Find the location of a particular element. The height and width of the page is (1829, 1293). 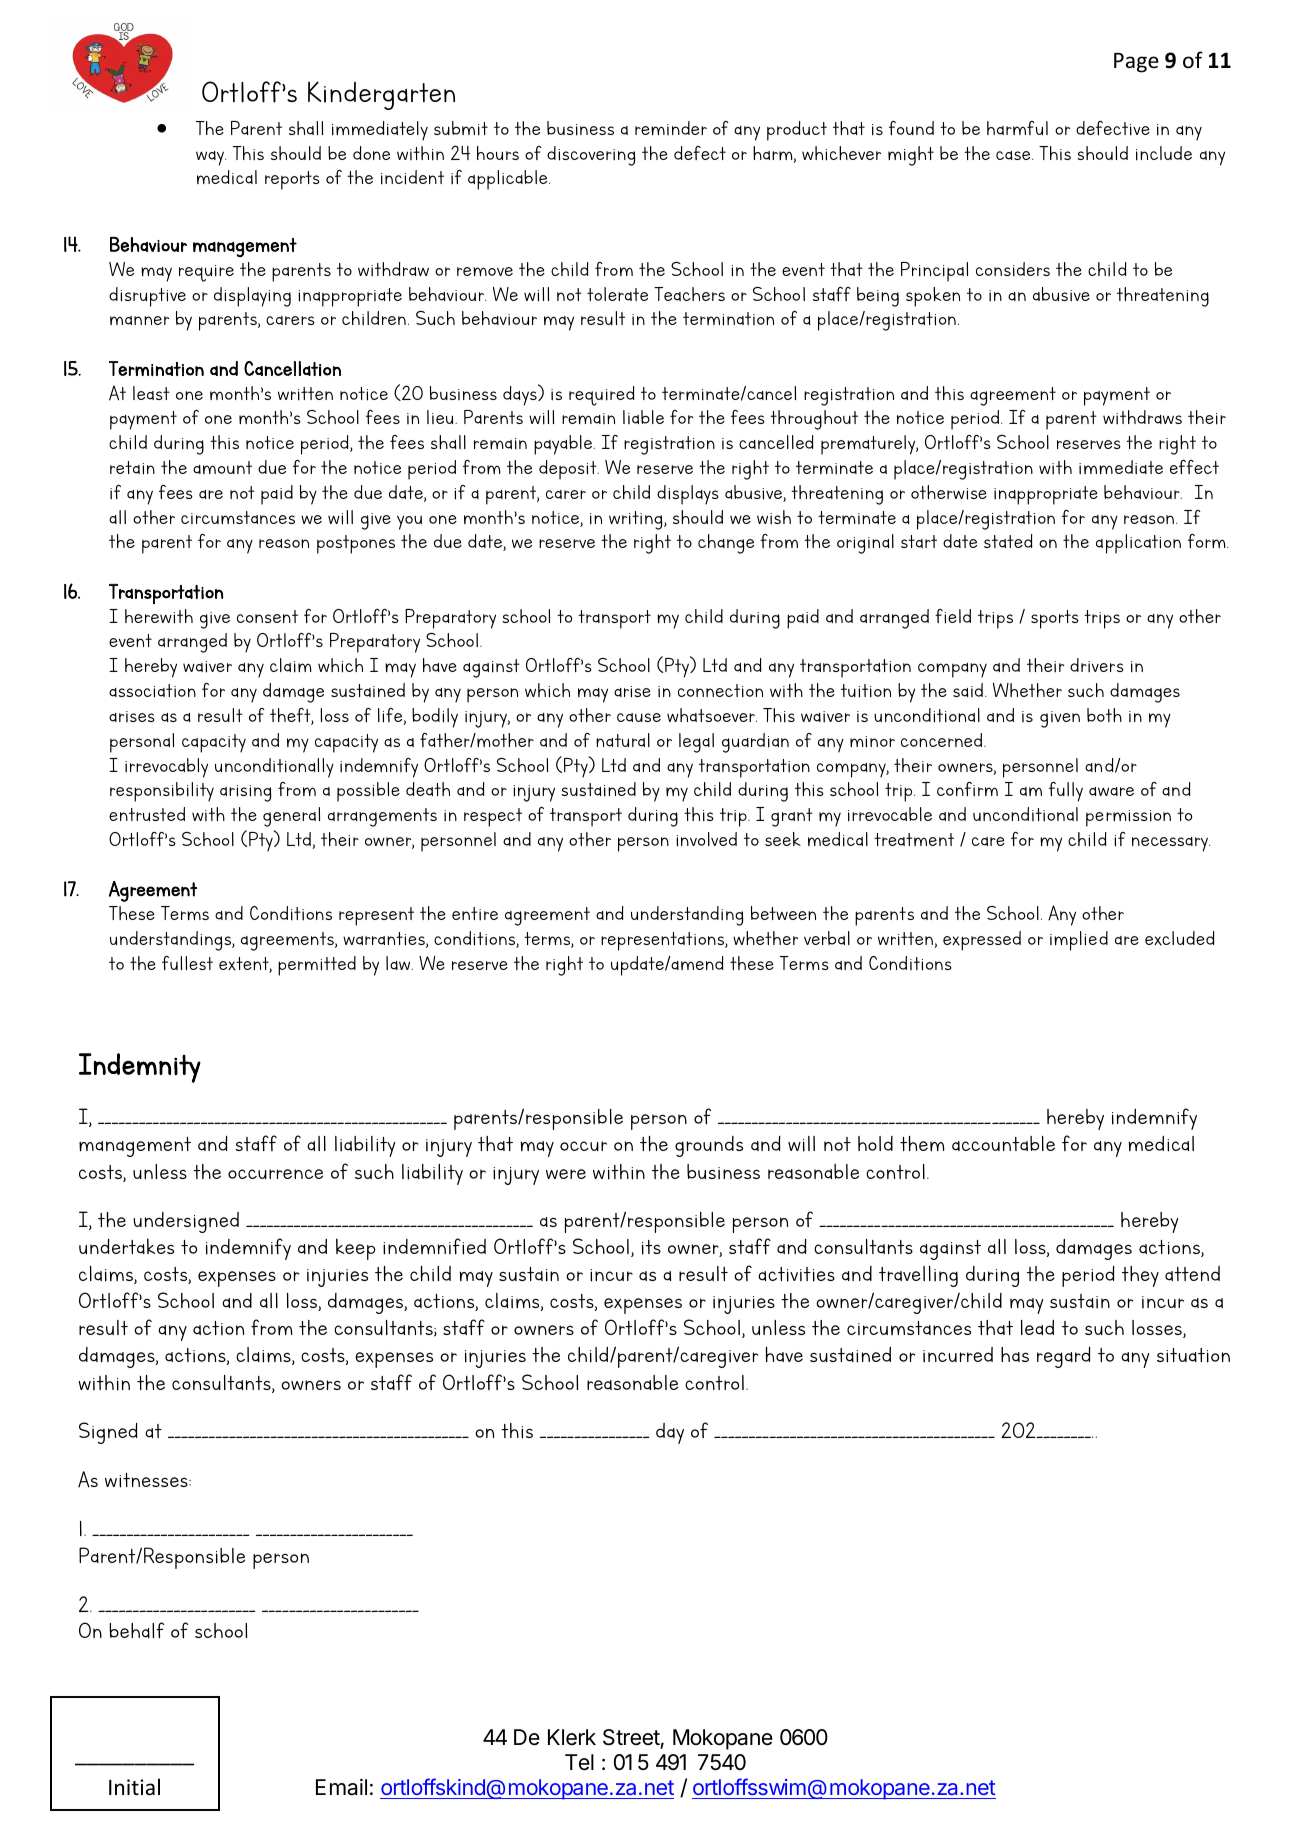

Email is located at coordinates (341, 1787).
